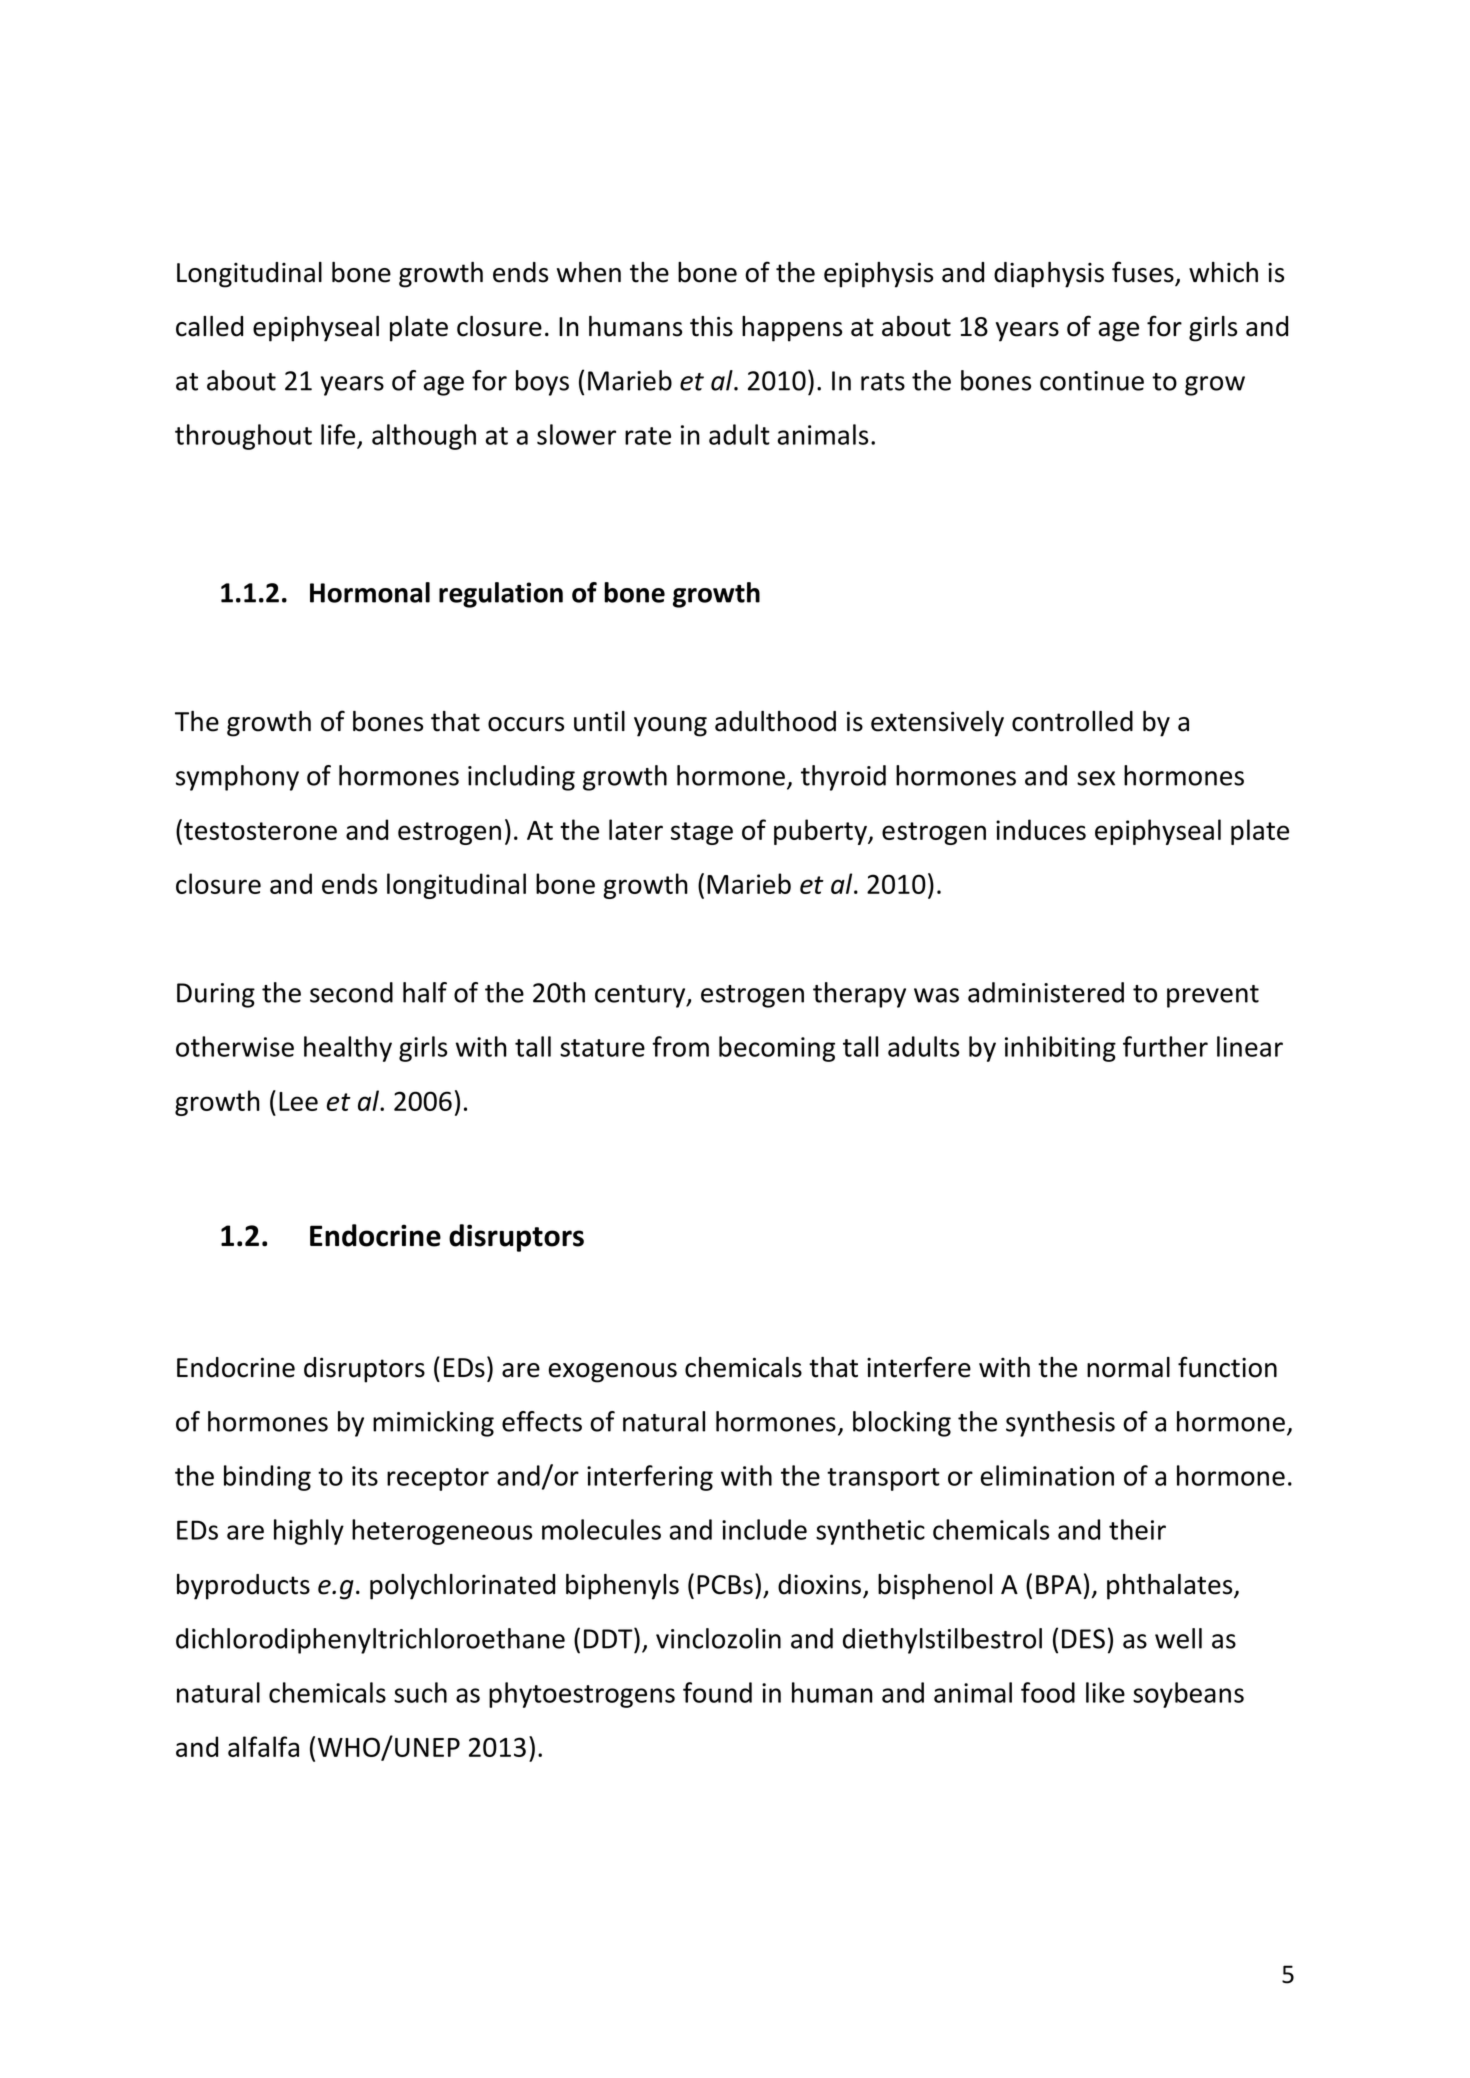 Image resolution: width=1470 pixels, height=2078 pixels. Describe the element at coordinates (1165, 1046) in the document. I see `further` at that location.
